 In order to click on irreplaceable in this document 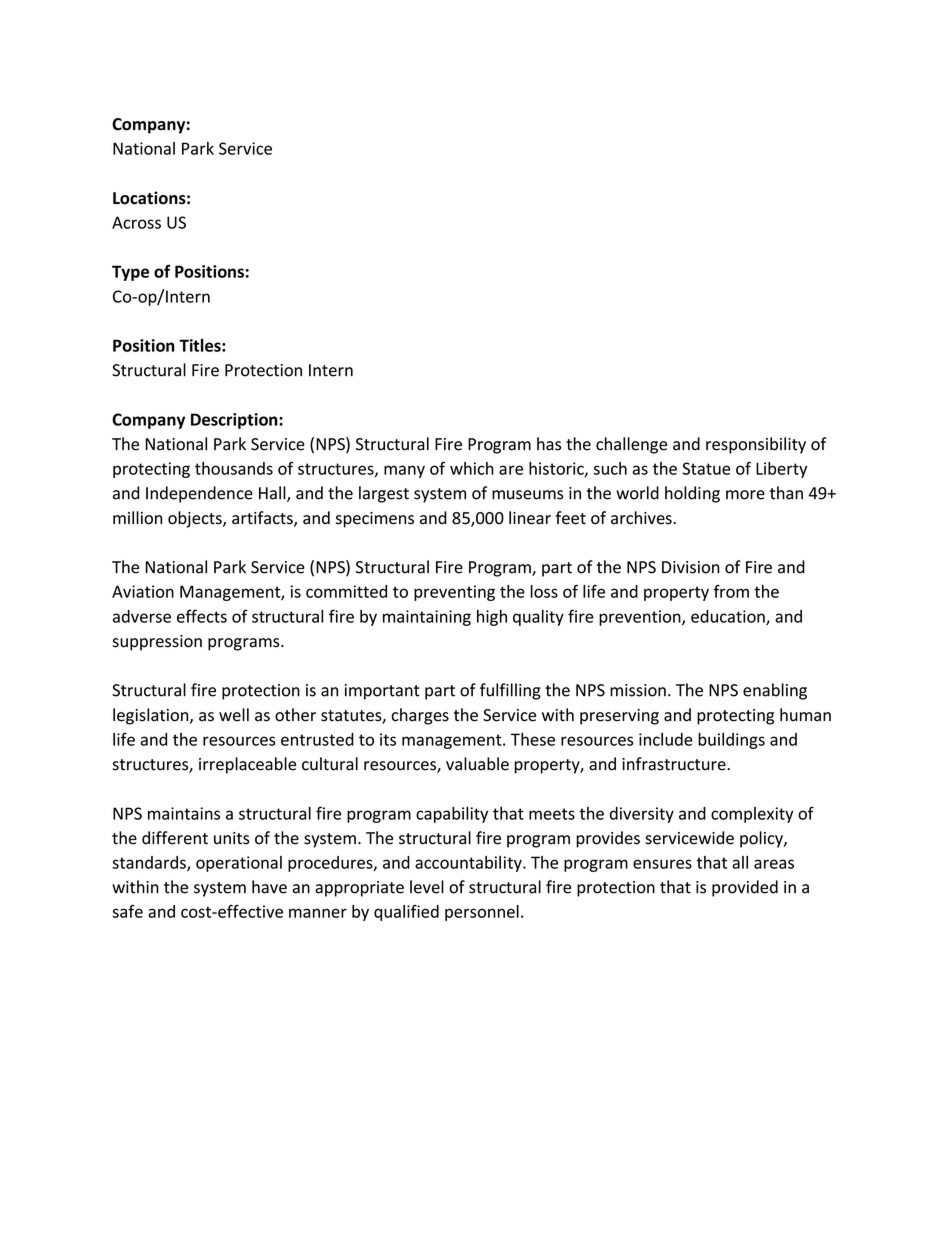, I will do `click(247, 765)`.
